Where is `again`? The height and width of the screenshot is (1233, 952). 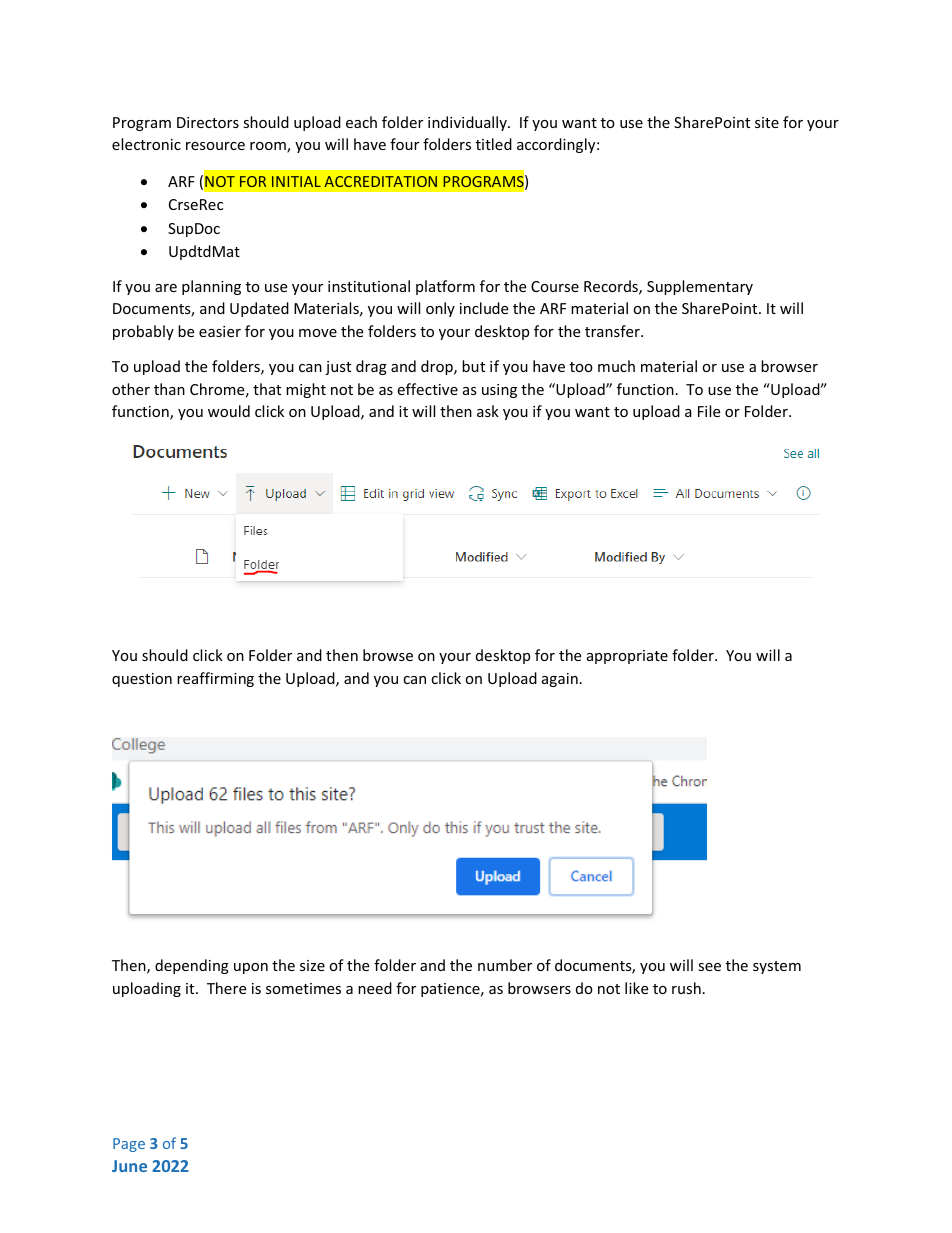 again is located at coordinates (560, 680).
